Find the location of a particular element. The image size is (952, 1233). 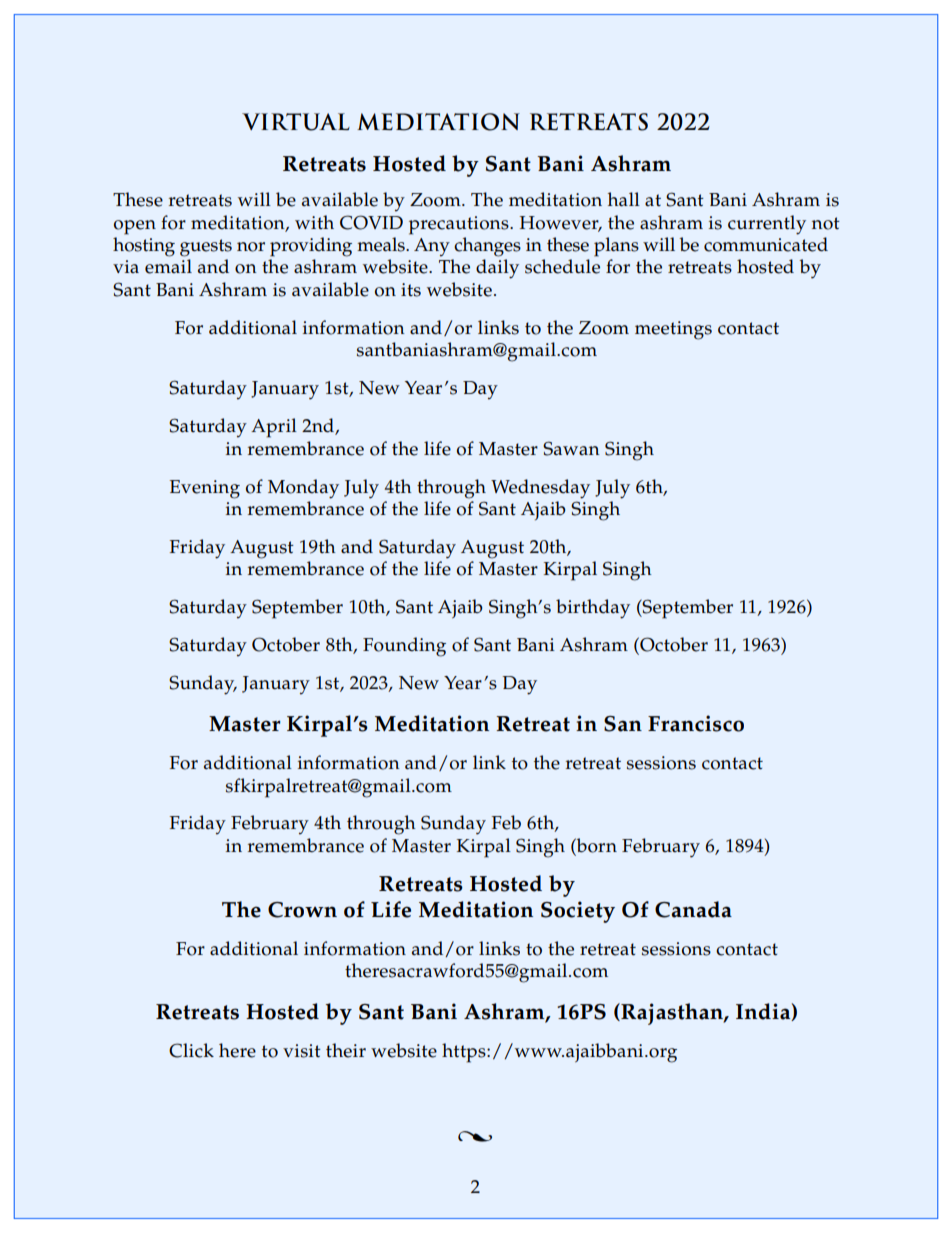

Francisco is located at coordinates (696, 723).
